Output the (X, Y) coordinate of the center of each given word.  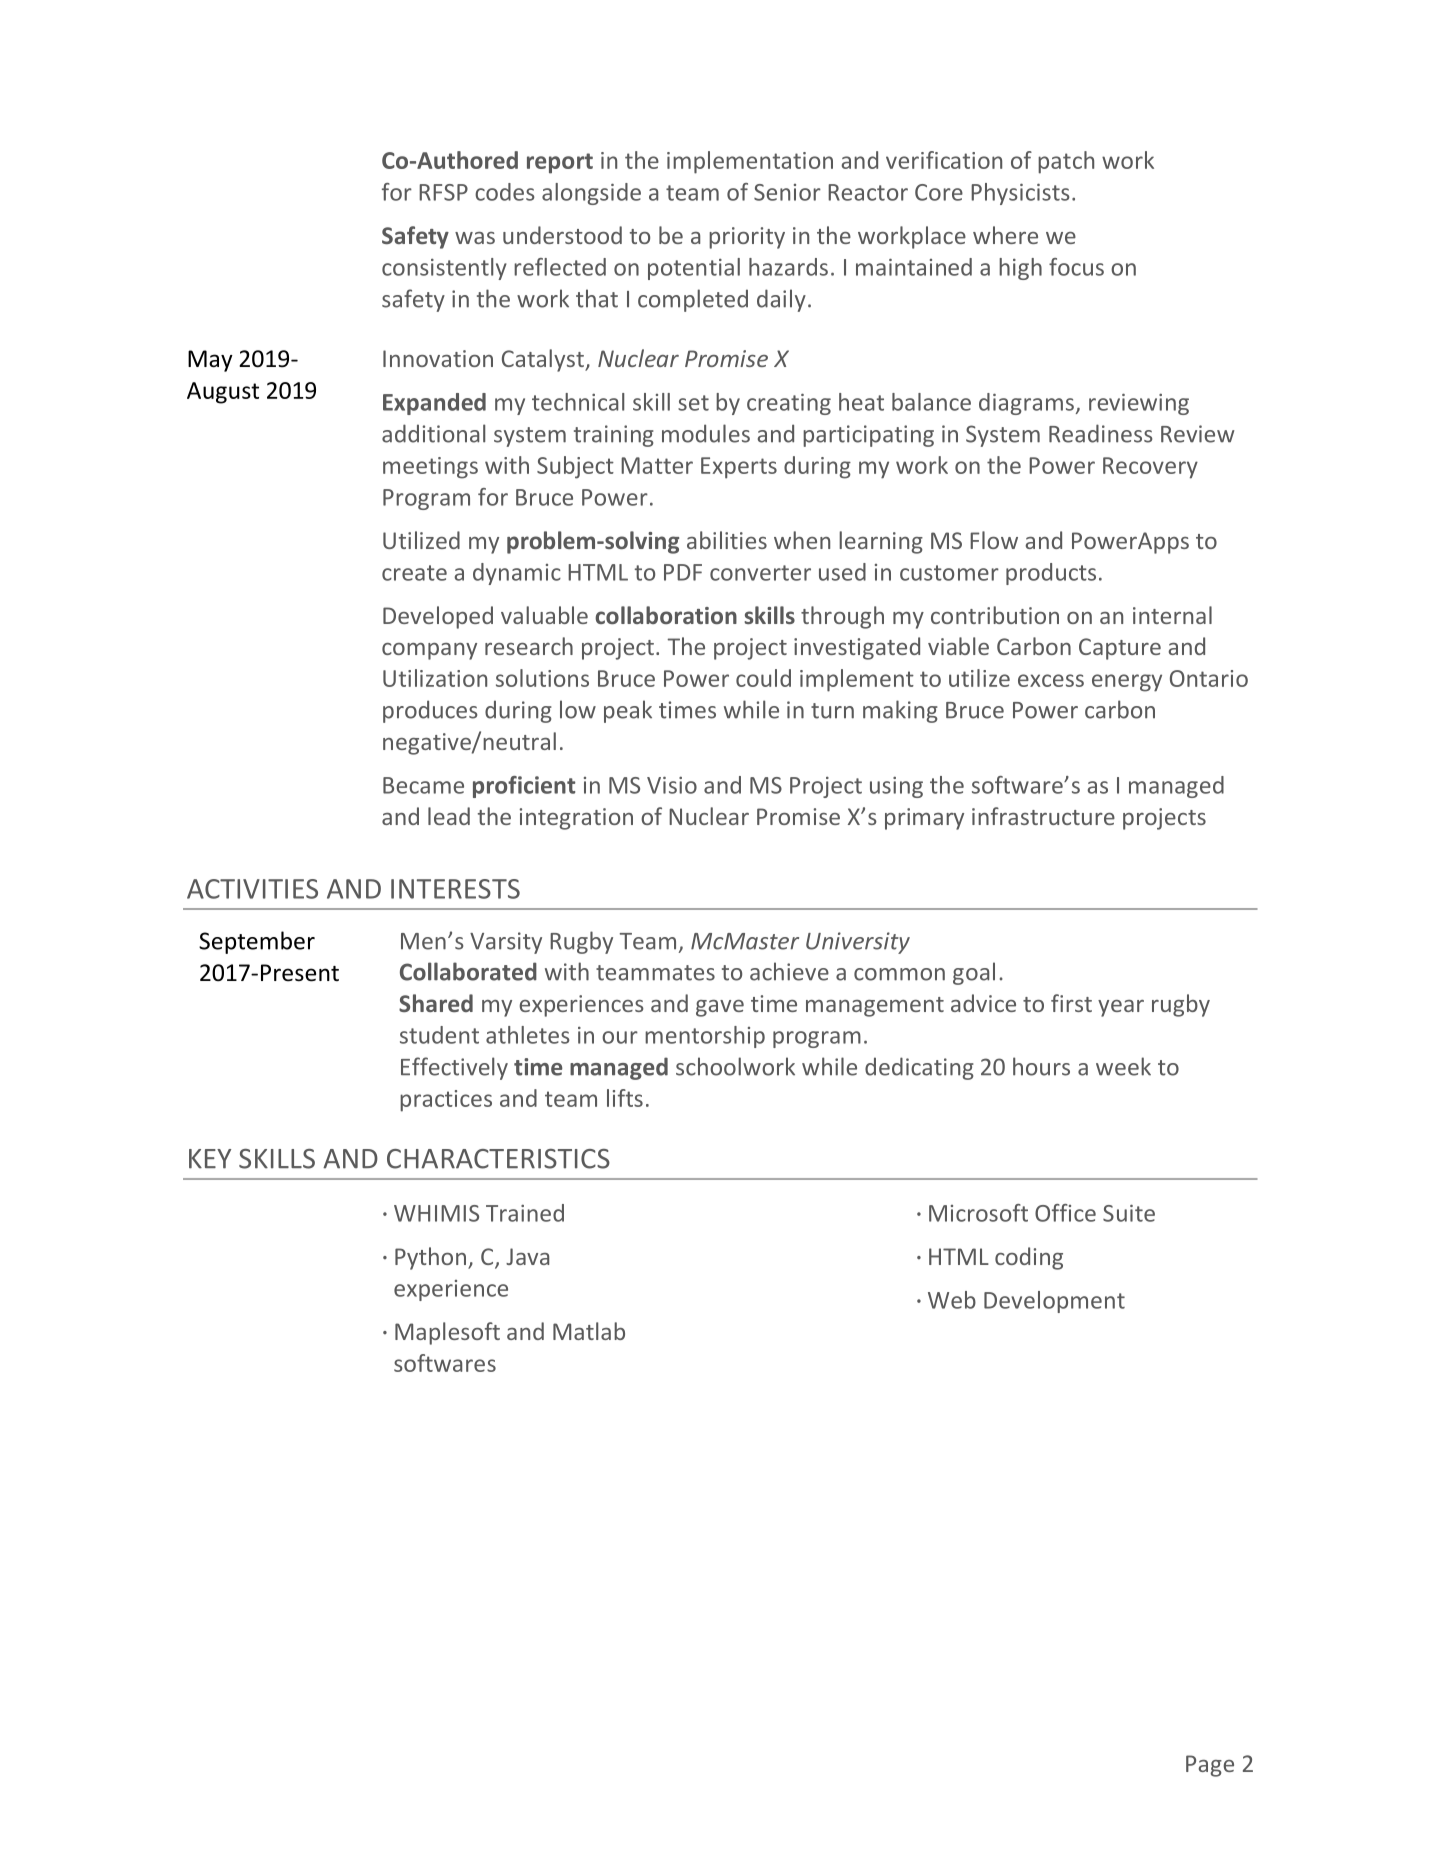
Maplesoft (447, 1333)
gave (720, 1008)
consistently (444, 269)
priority (747, 238)
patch (1066, 162)
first (1071, 1003)
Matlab (589, 1331)
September (257, 942)
